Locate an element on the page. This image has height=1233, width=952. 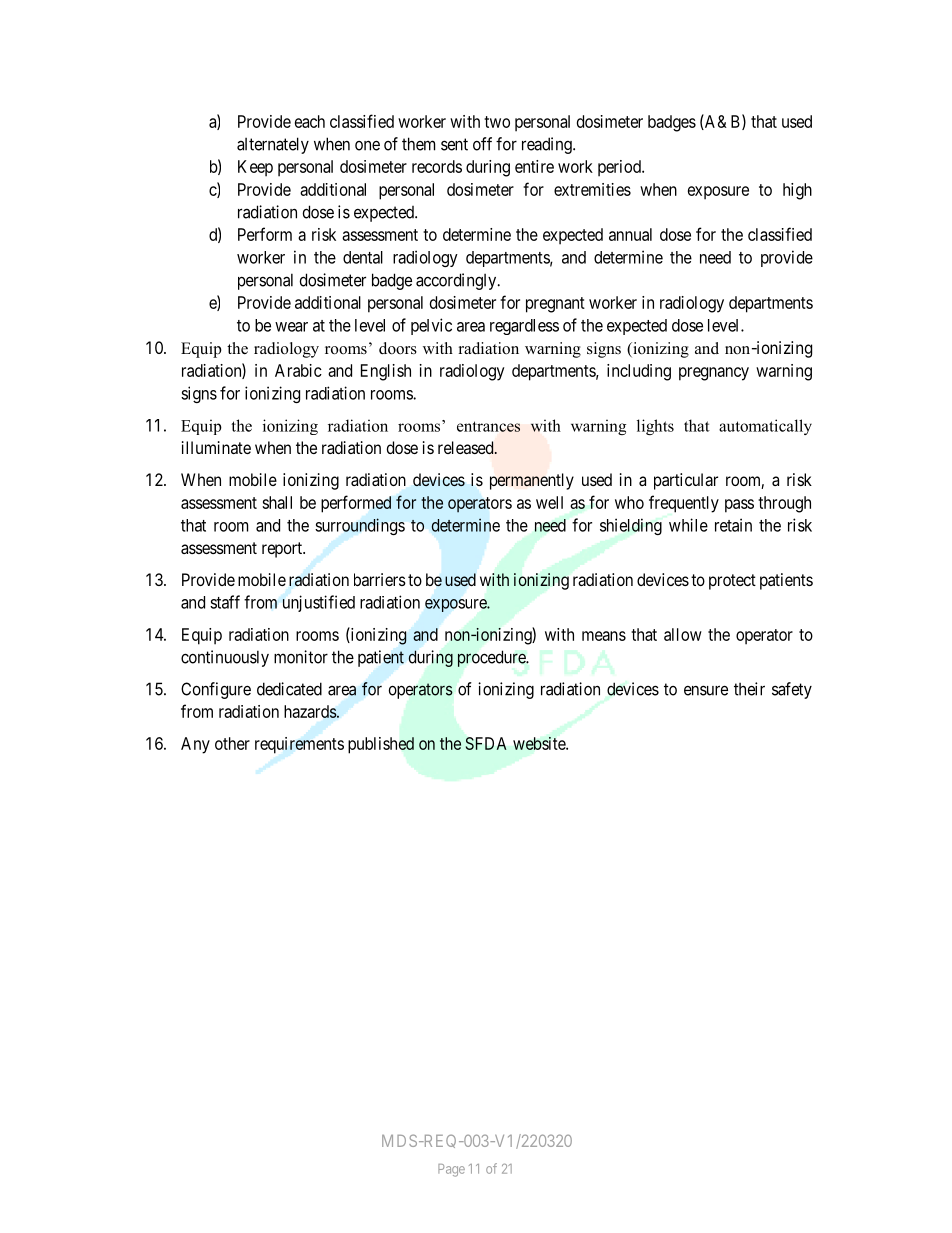
shall is located at coordinates (277, 502).
